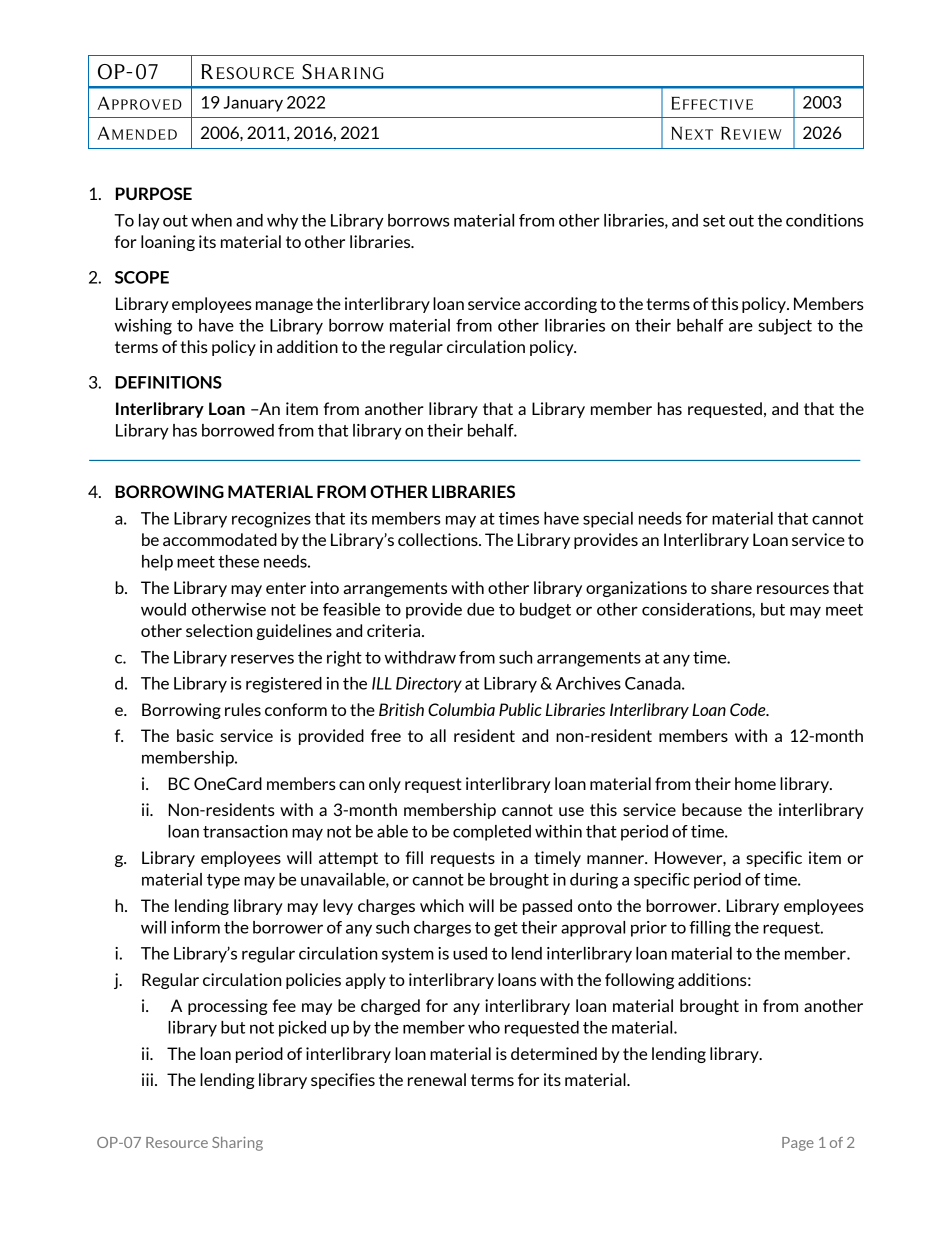 Image resolution: width=952 pixels, height=1233 pixels. What do you see at coordinates (492, 833) in the screenshot?
I see `completed` at bounding box center [492, 833].
